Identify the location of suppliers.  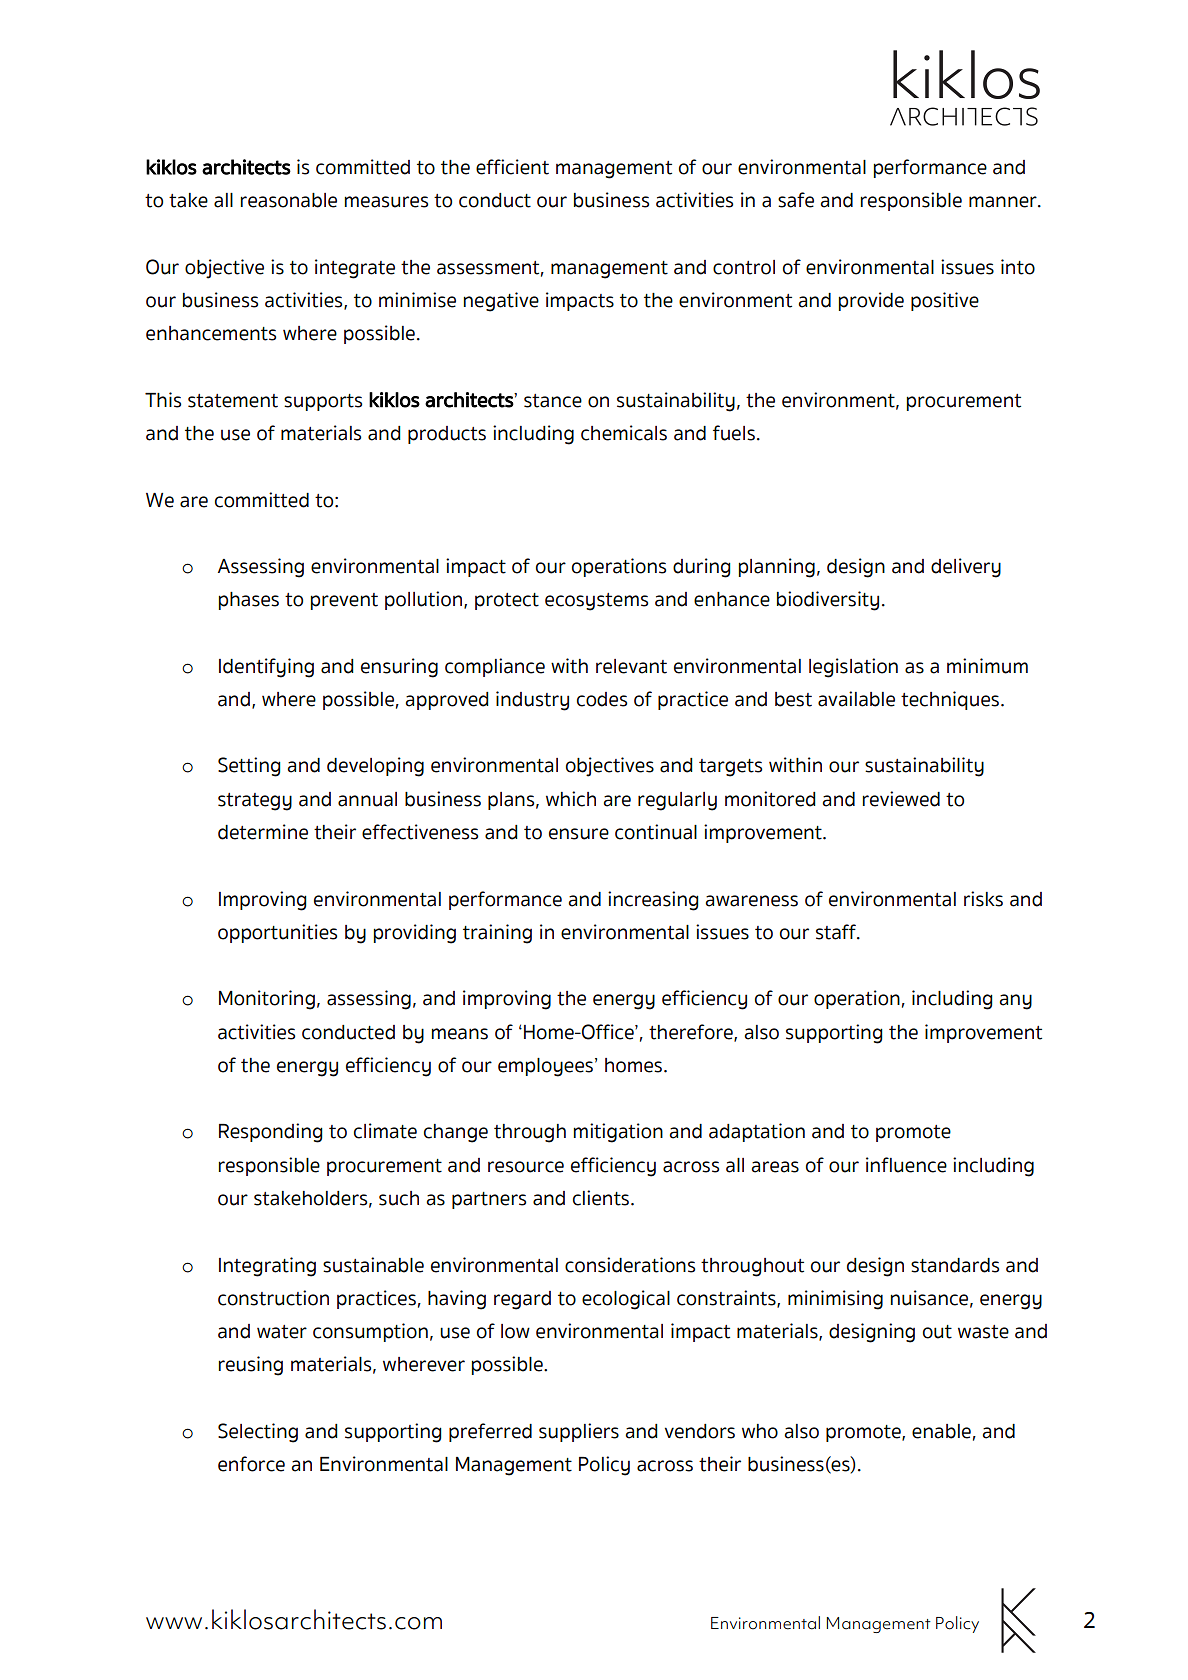
(579, 1432).
